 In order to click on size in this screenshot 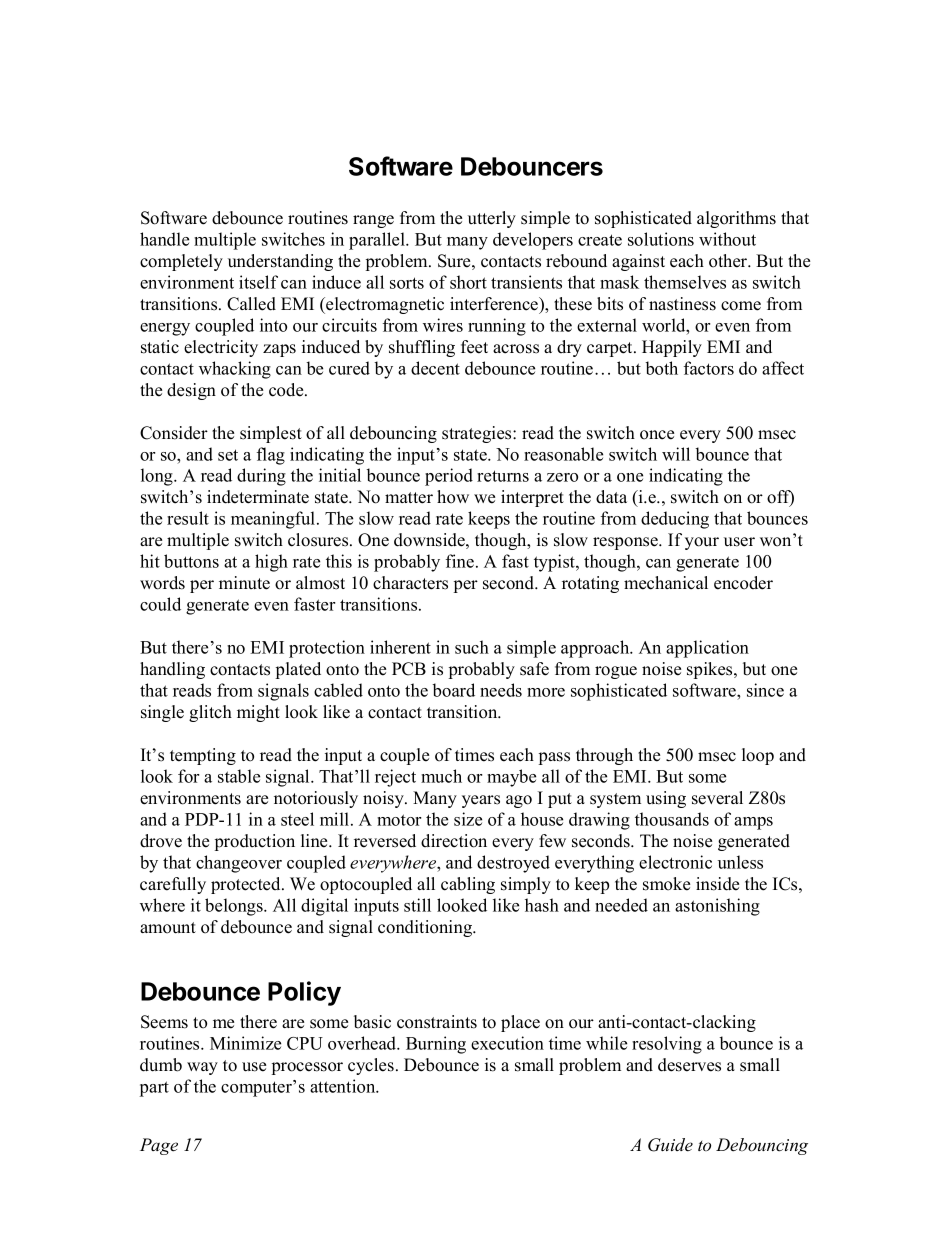, I will do `click(468, 819)`.
